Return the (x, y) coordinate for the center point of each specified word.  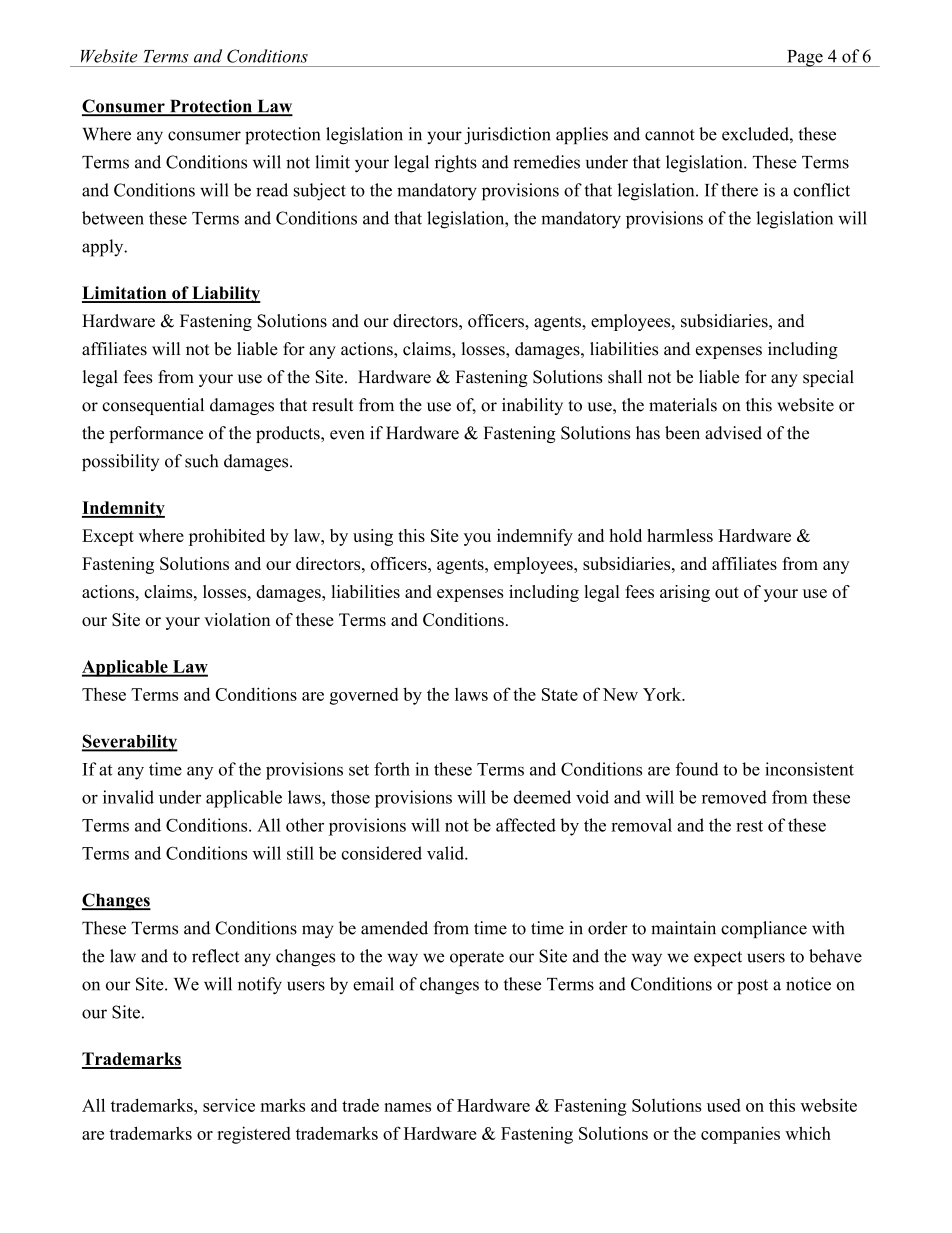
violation (237, 619)
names (407, 1107)
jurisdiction (507, 136)
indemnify (535, 537)
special (828, 378)
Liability (225, 294)
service (229, 1105)
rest (749, 826)
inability (532, 406)
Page (805, 58)
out (727, 592)
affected (526, 825)
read (272, 190)
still (300, 853)
